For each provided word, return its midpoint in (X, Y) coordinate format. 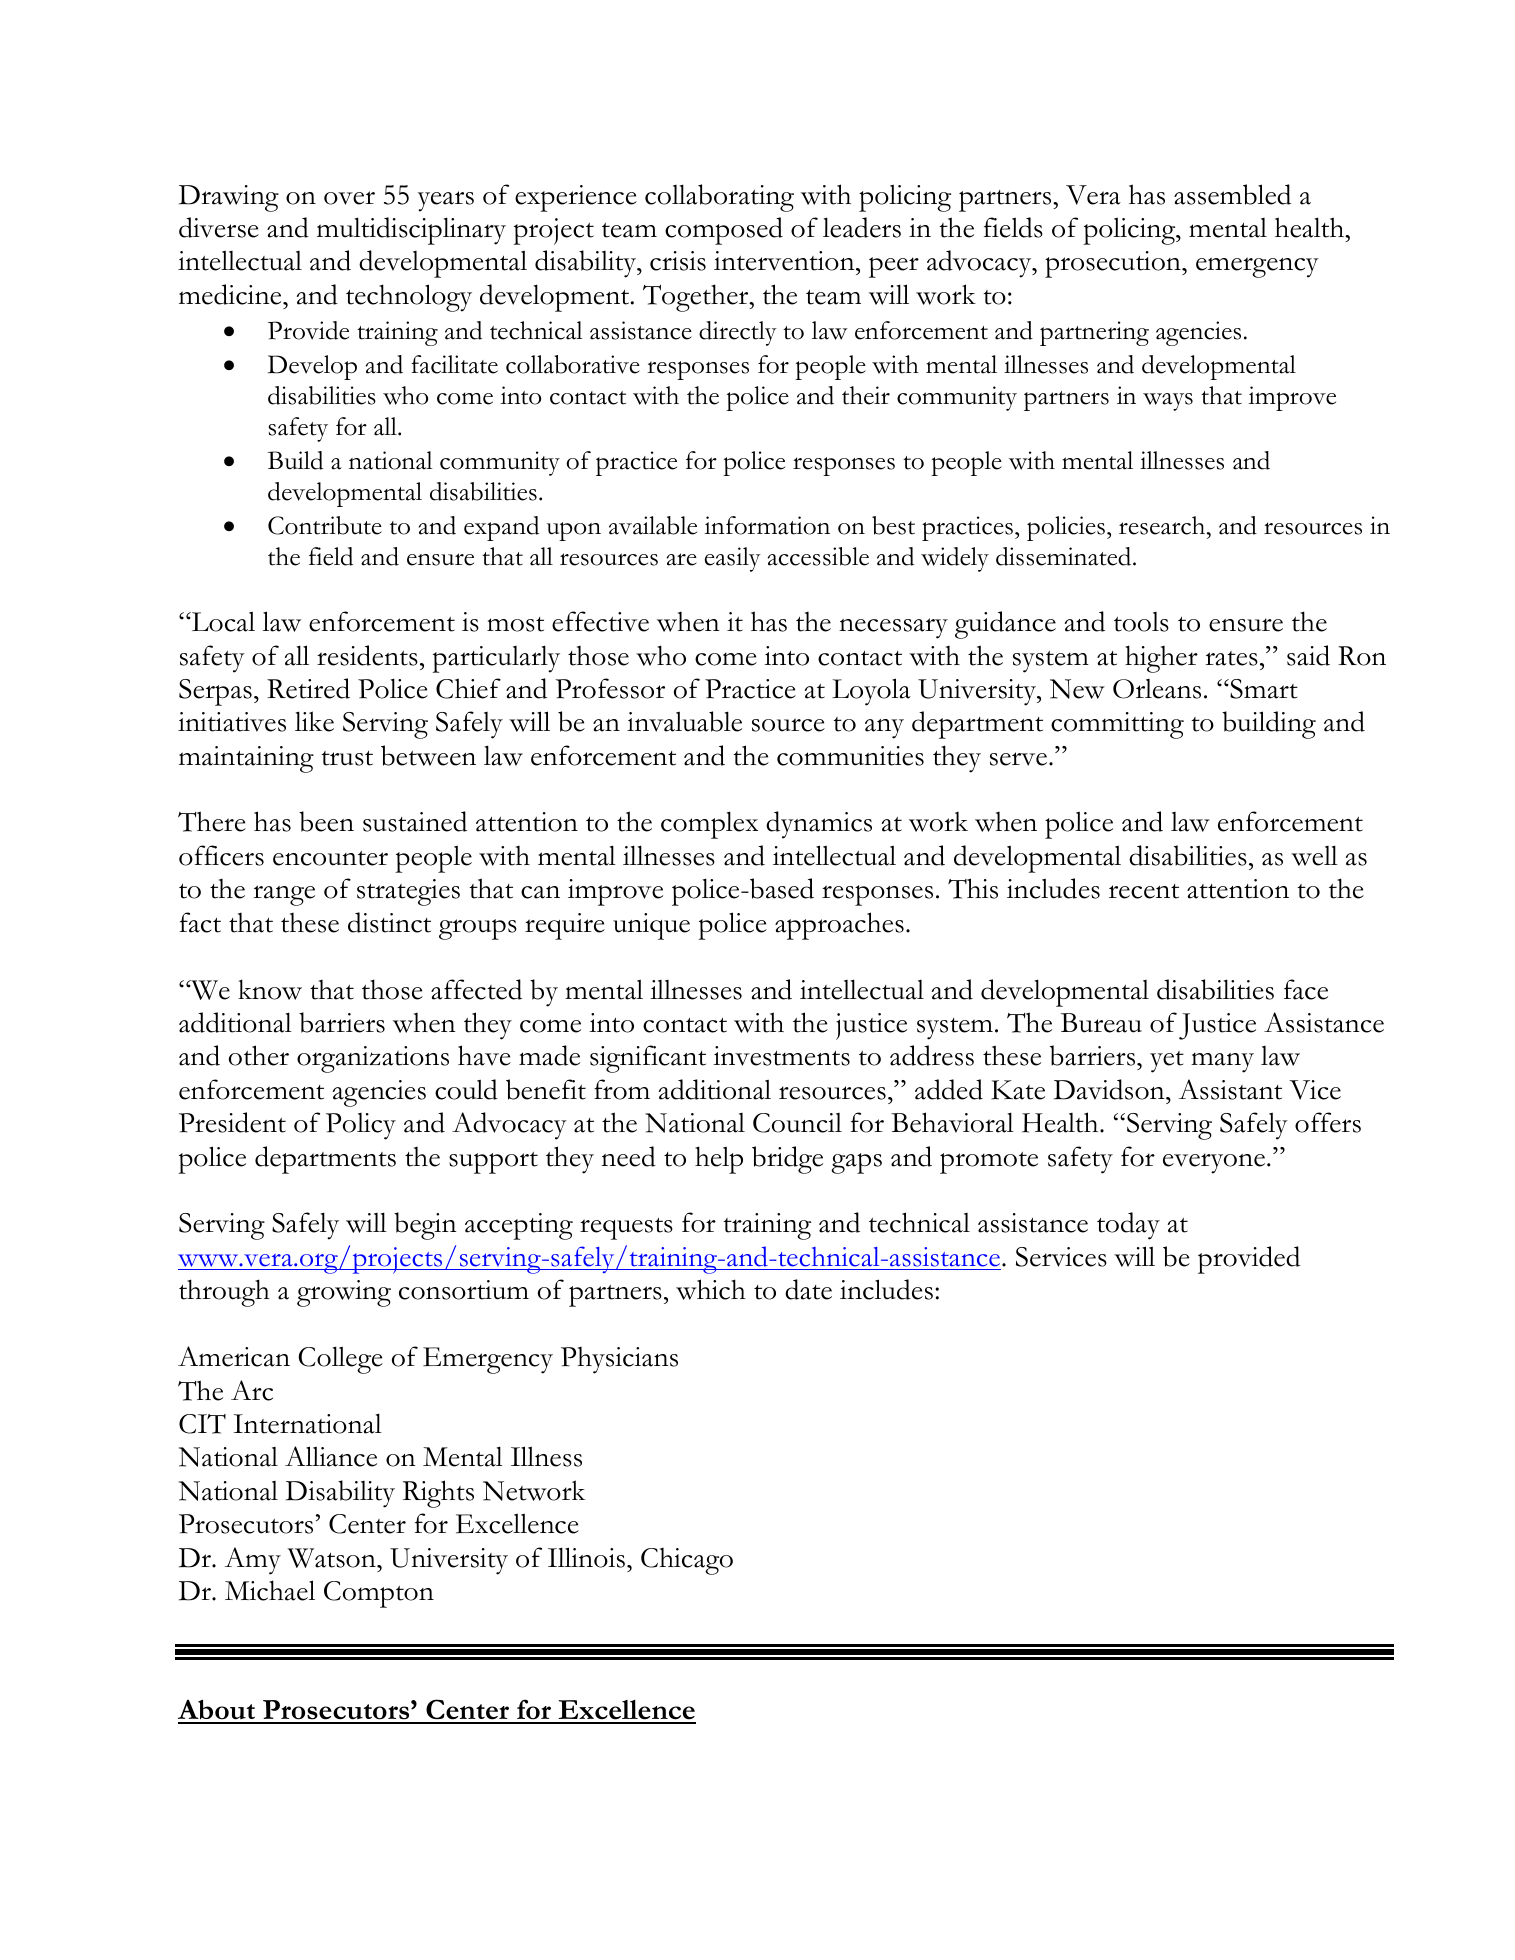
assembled (1232, 194)
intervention (785, 261)
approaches (839, 926)
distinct (389, 922)
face (1306, 989)
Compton (379, 1594)
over (349, 198)
